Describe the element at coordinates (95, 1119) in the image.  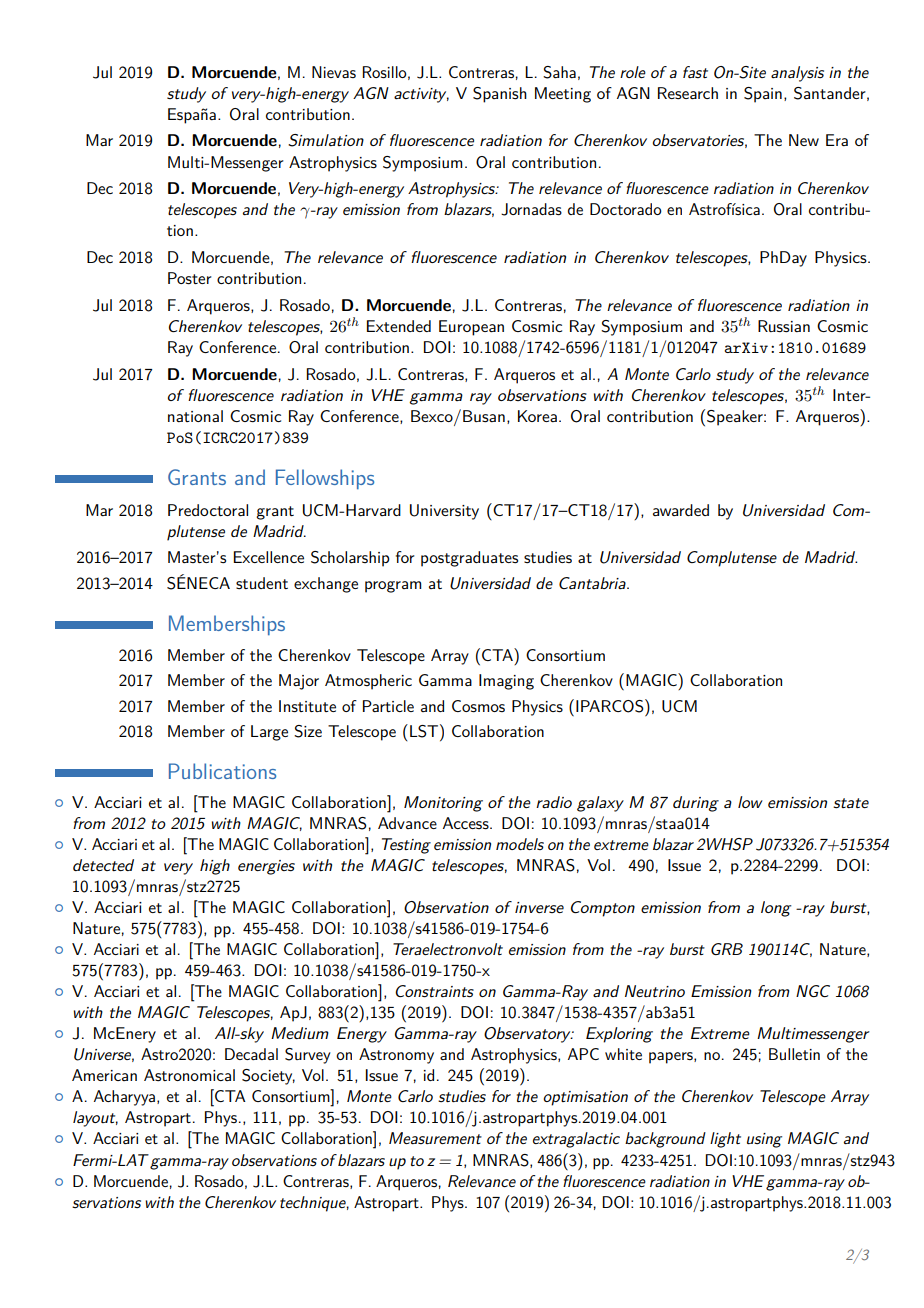
I see `layout` at that location.
